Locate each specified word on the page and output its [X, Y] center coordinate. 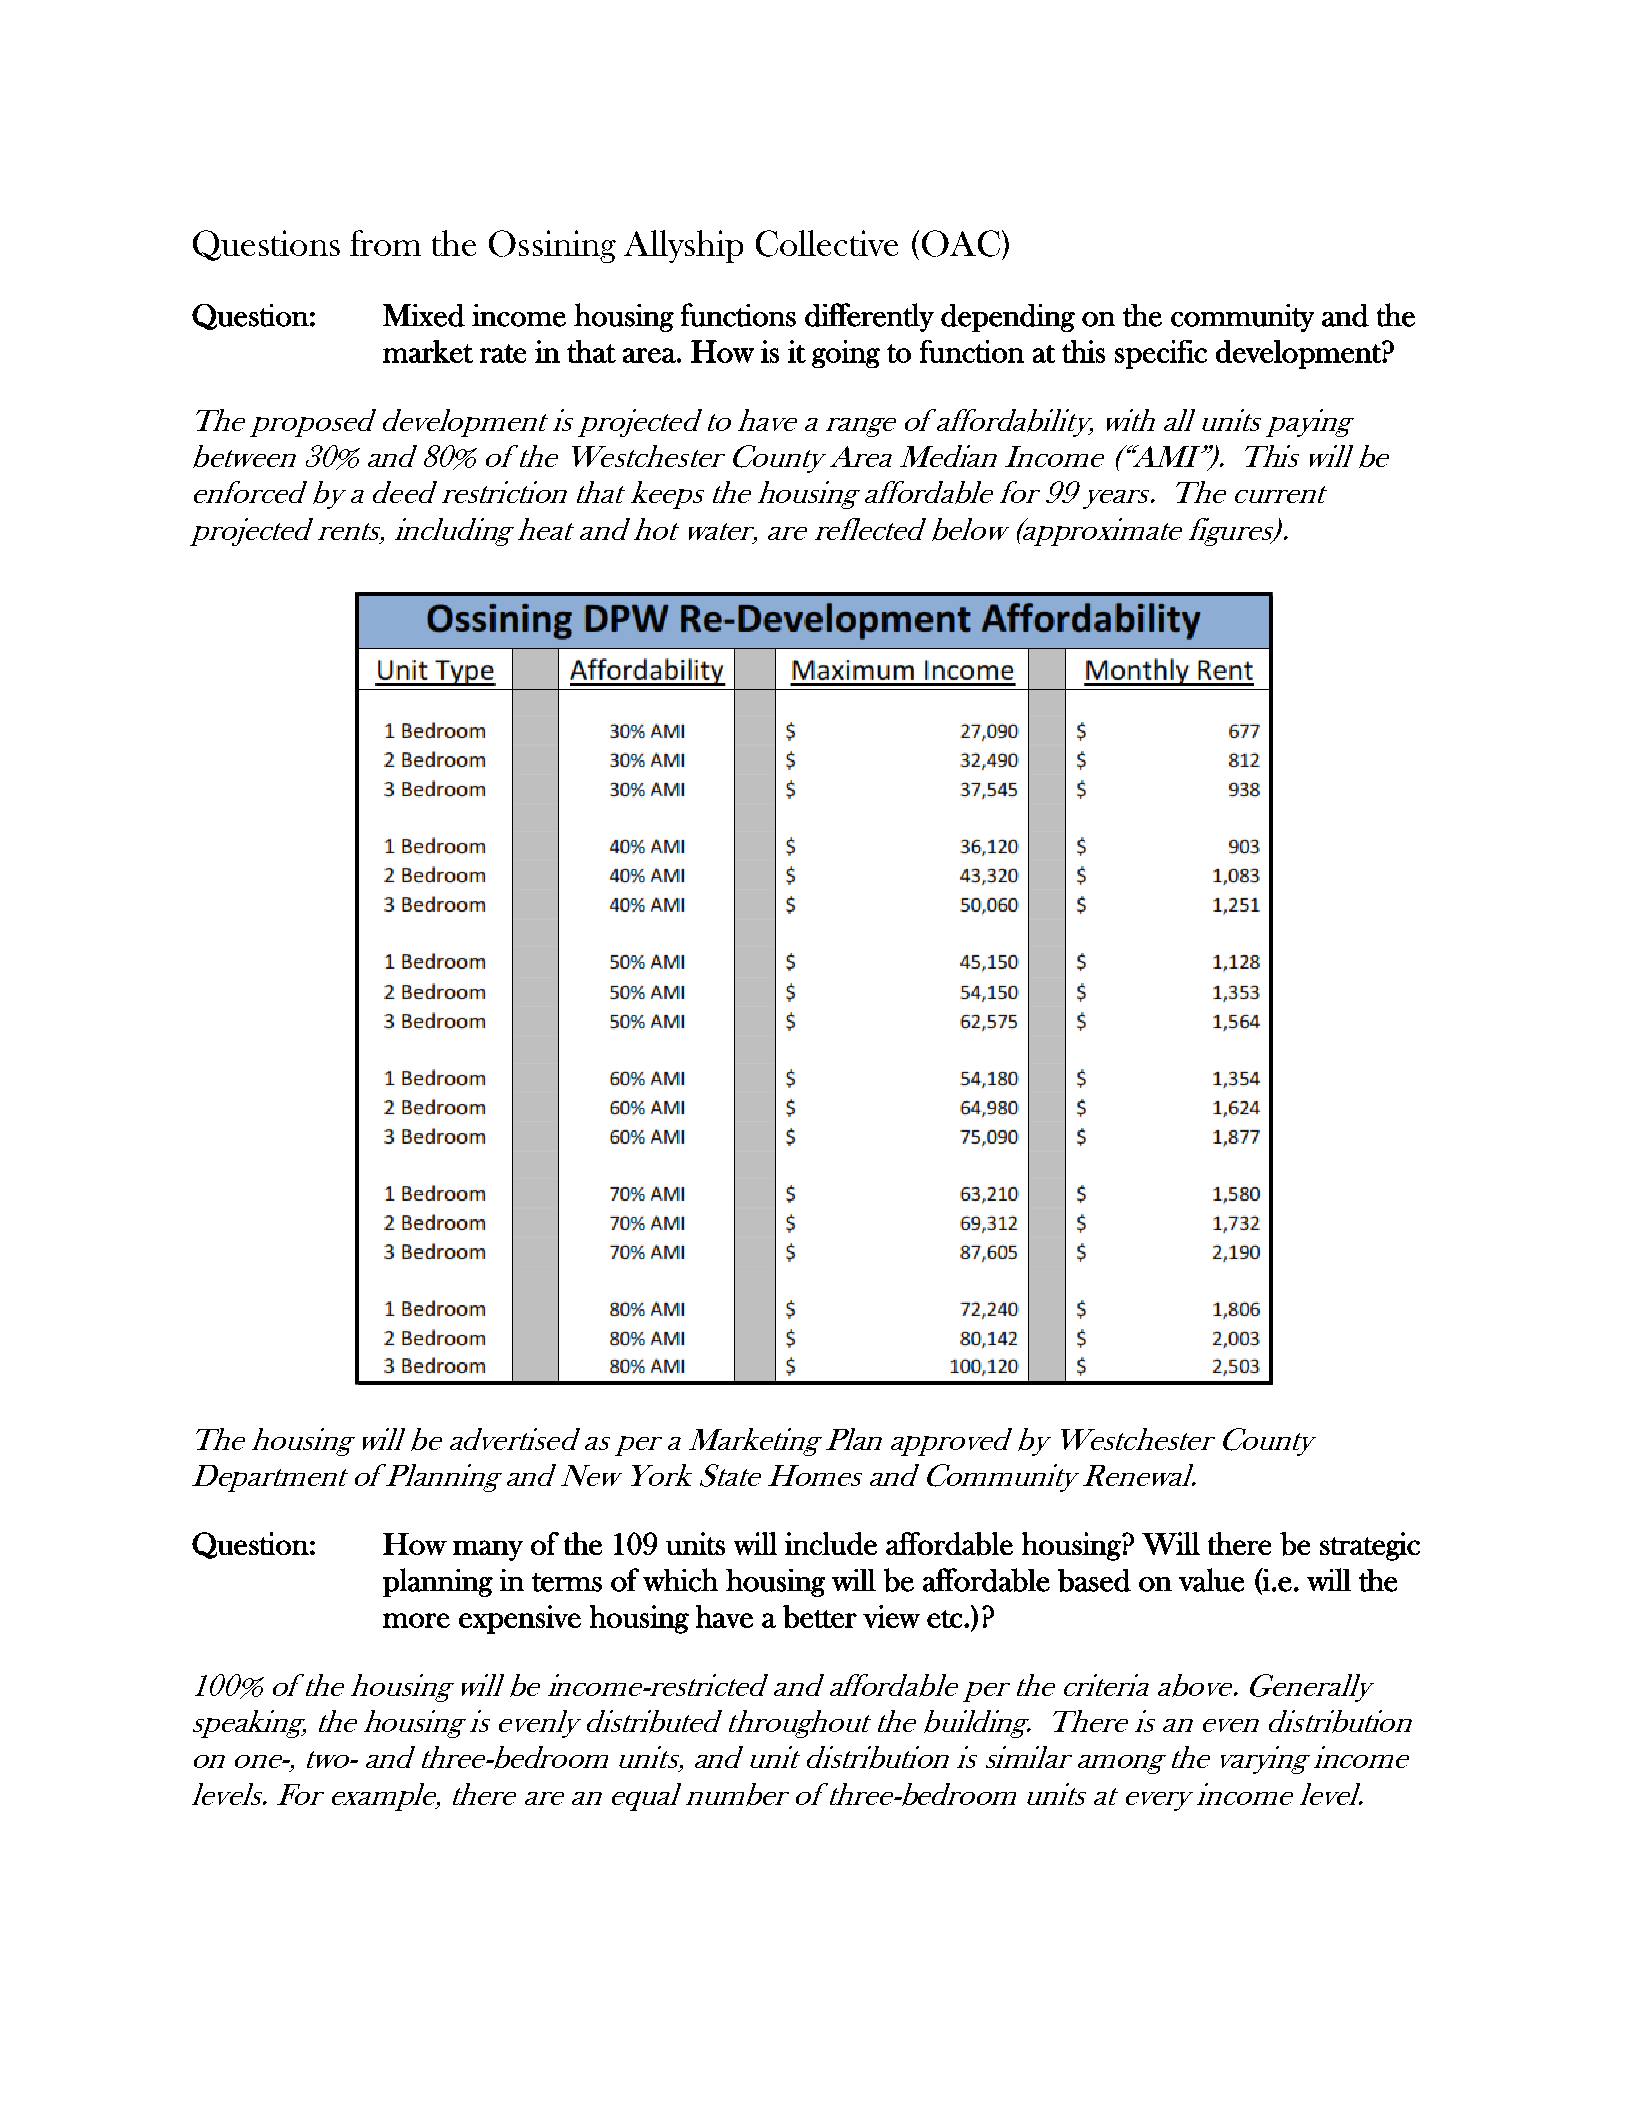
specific [1161, 354]
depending [1008, 318]
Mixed [424, 315]
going [846, 354]
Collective [827, 243]
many [488, 1550]
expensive [520, 1619]
